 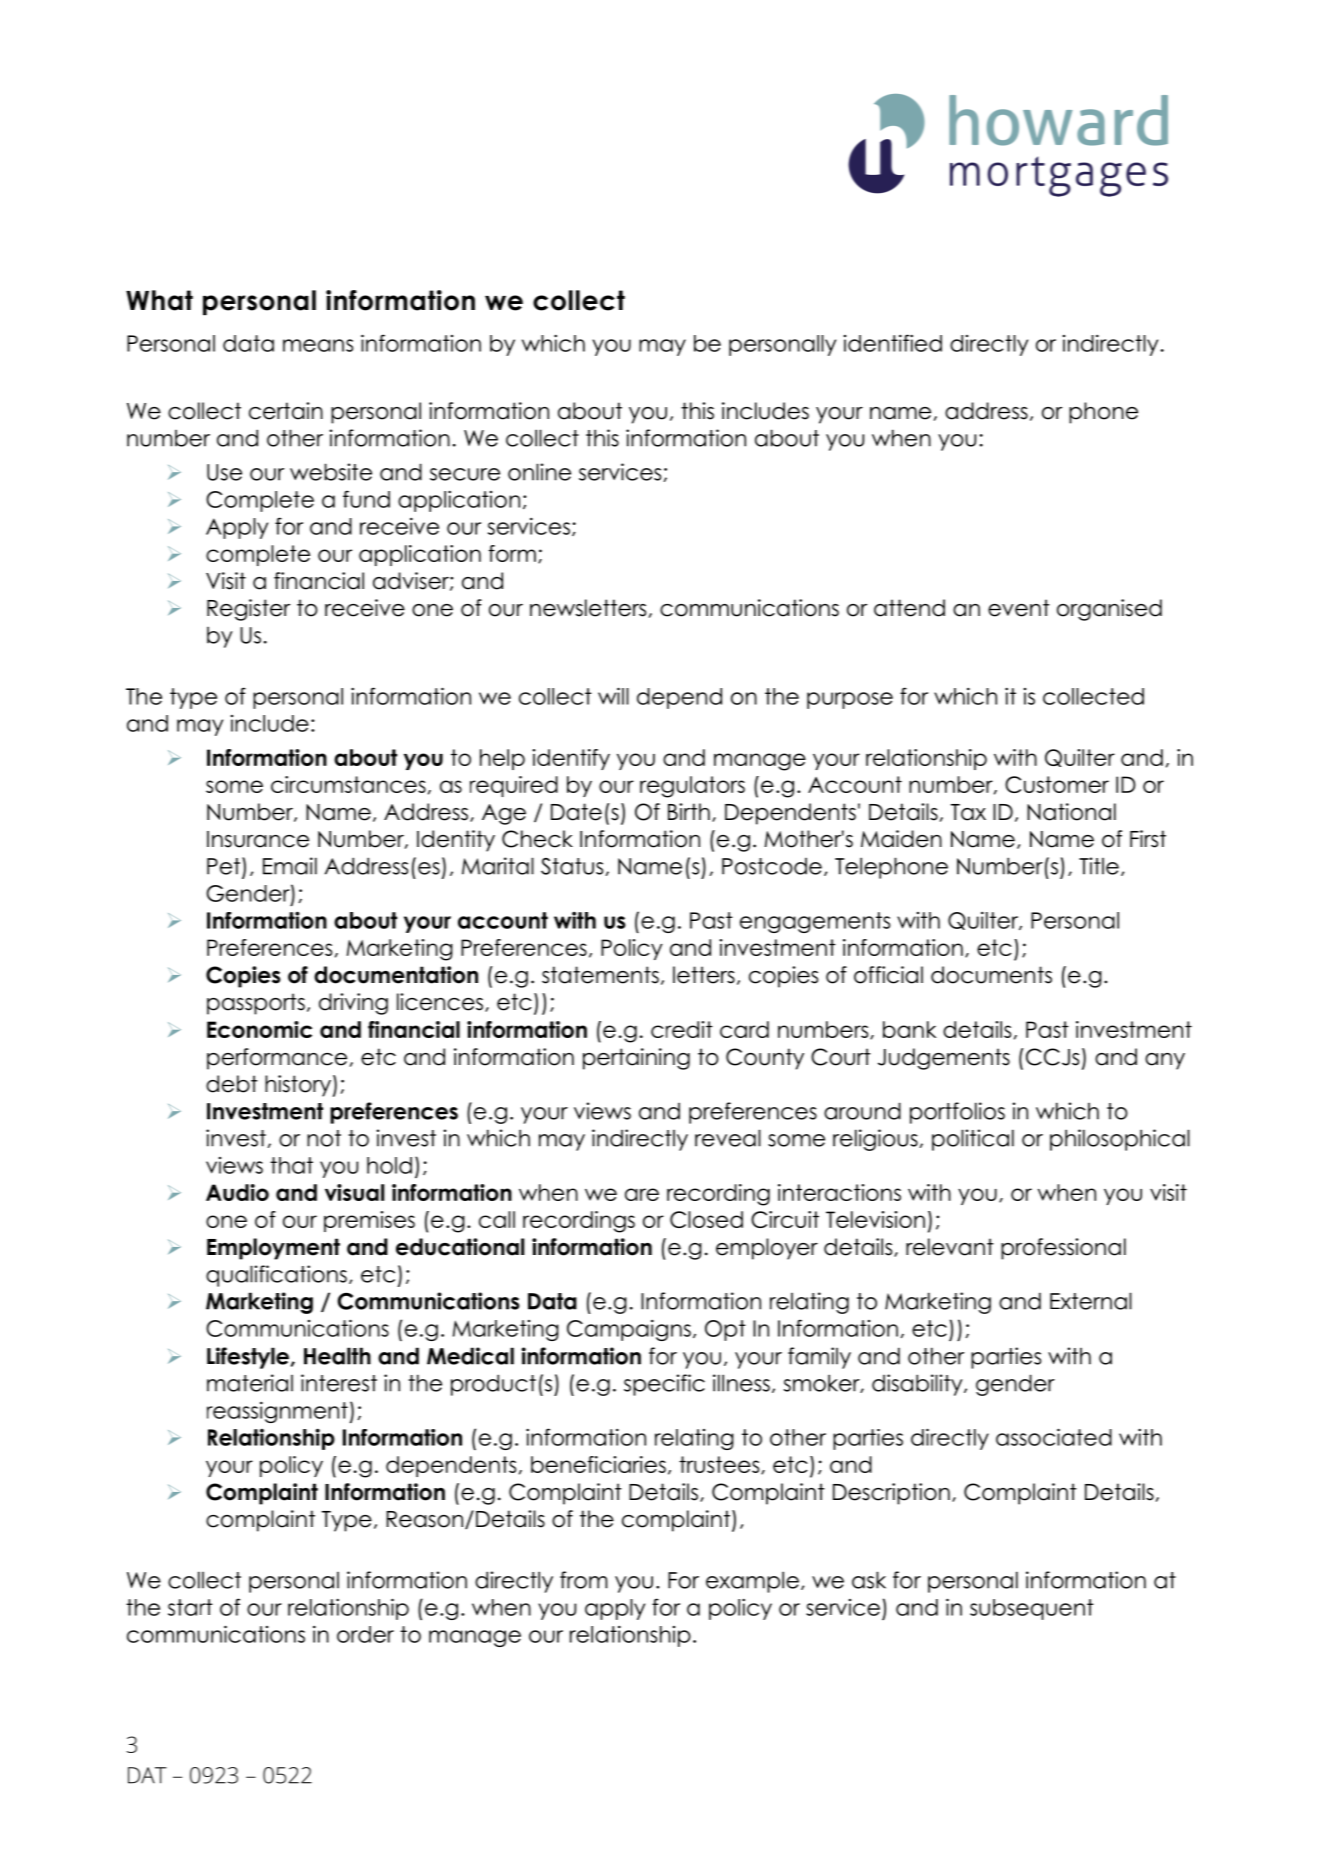 I want to click on start, so click(x=190, y=1607).
